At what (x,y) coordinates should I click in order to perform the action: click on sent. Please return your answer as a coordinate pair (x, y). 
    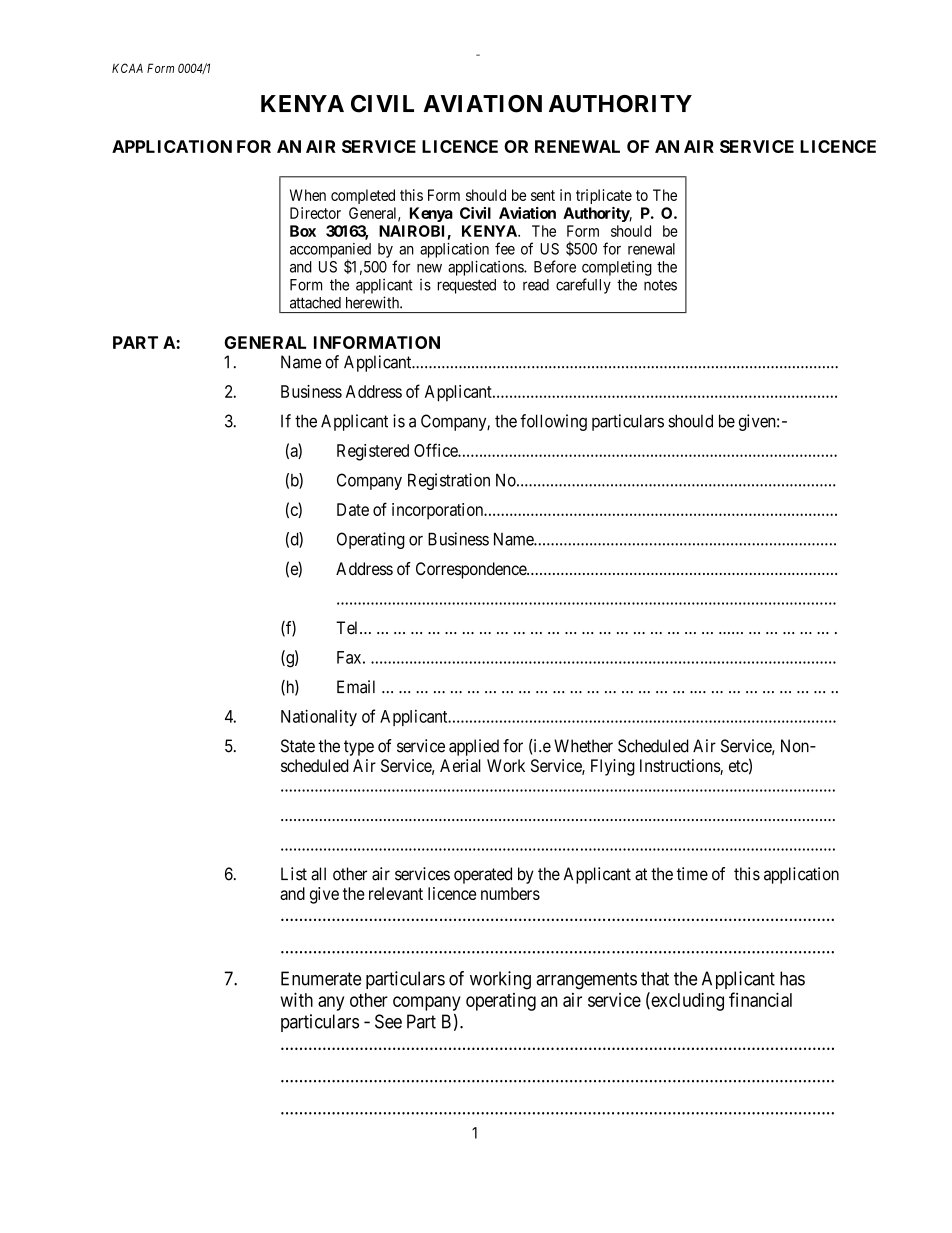
    Looking at the image, I should click on (543, 195).
